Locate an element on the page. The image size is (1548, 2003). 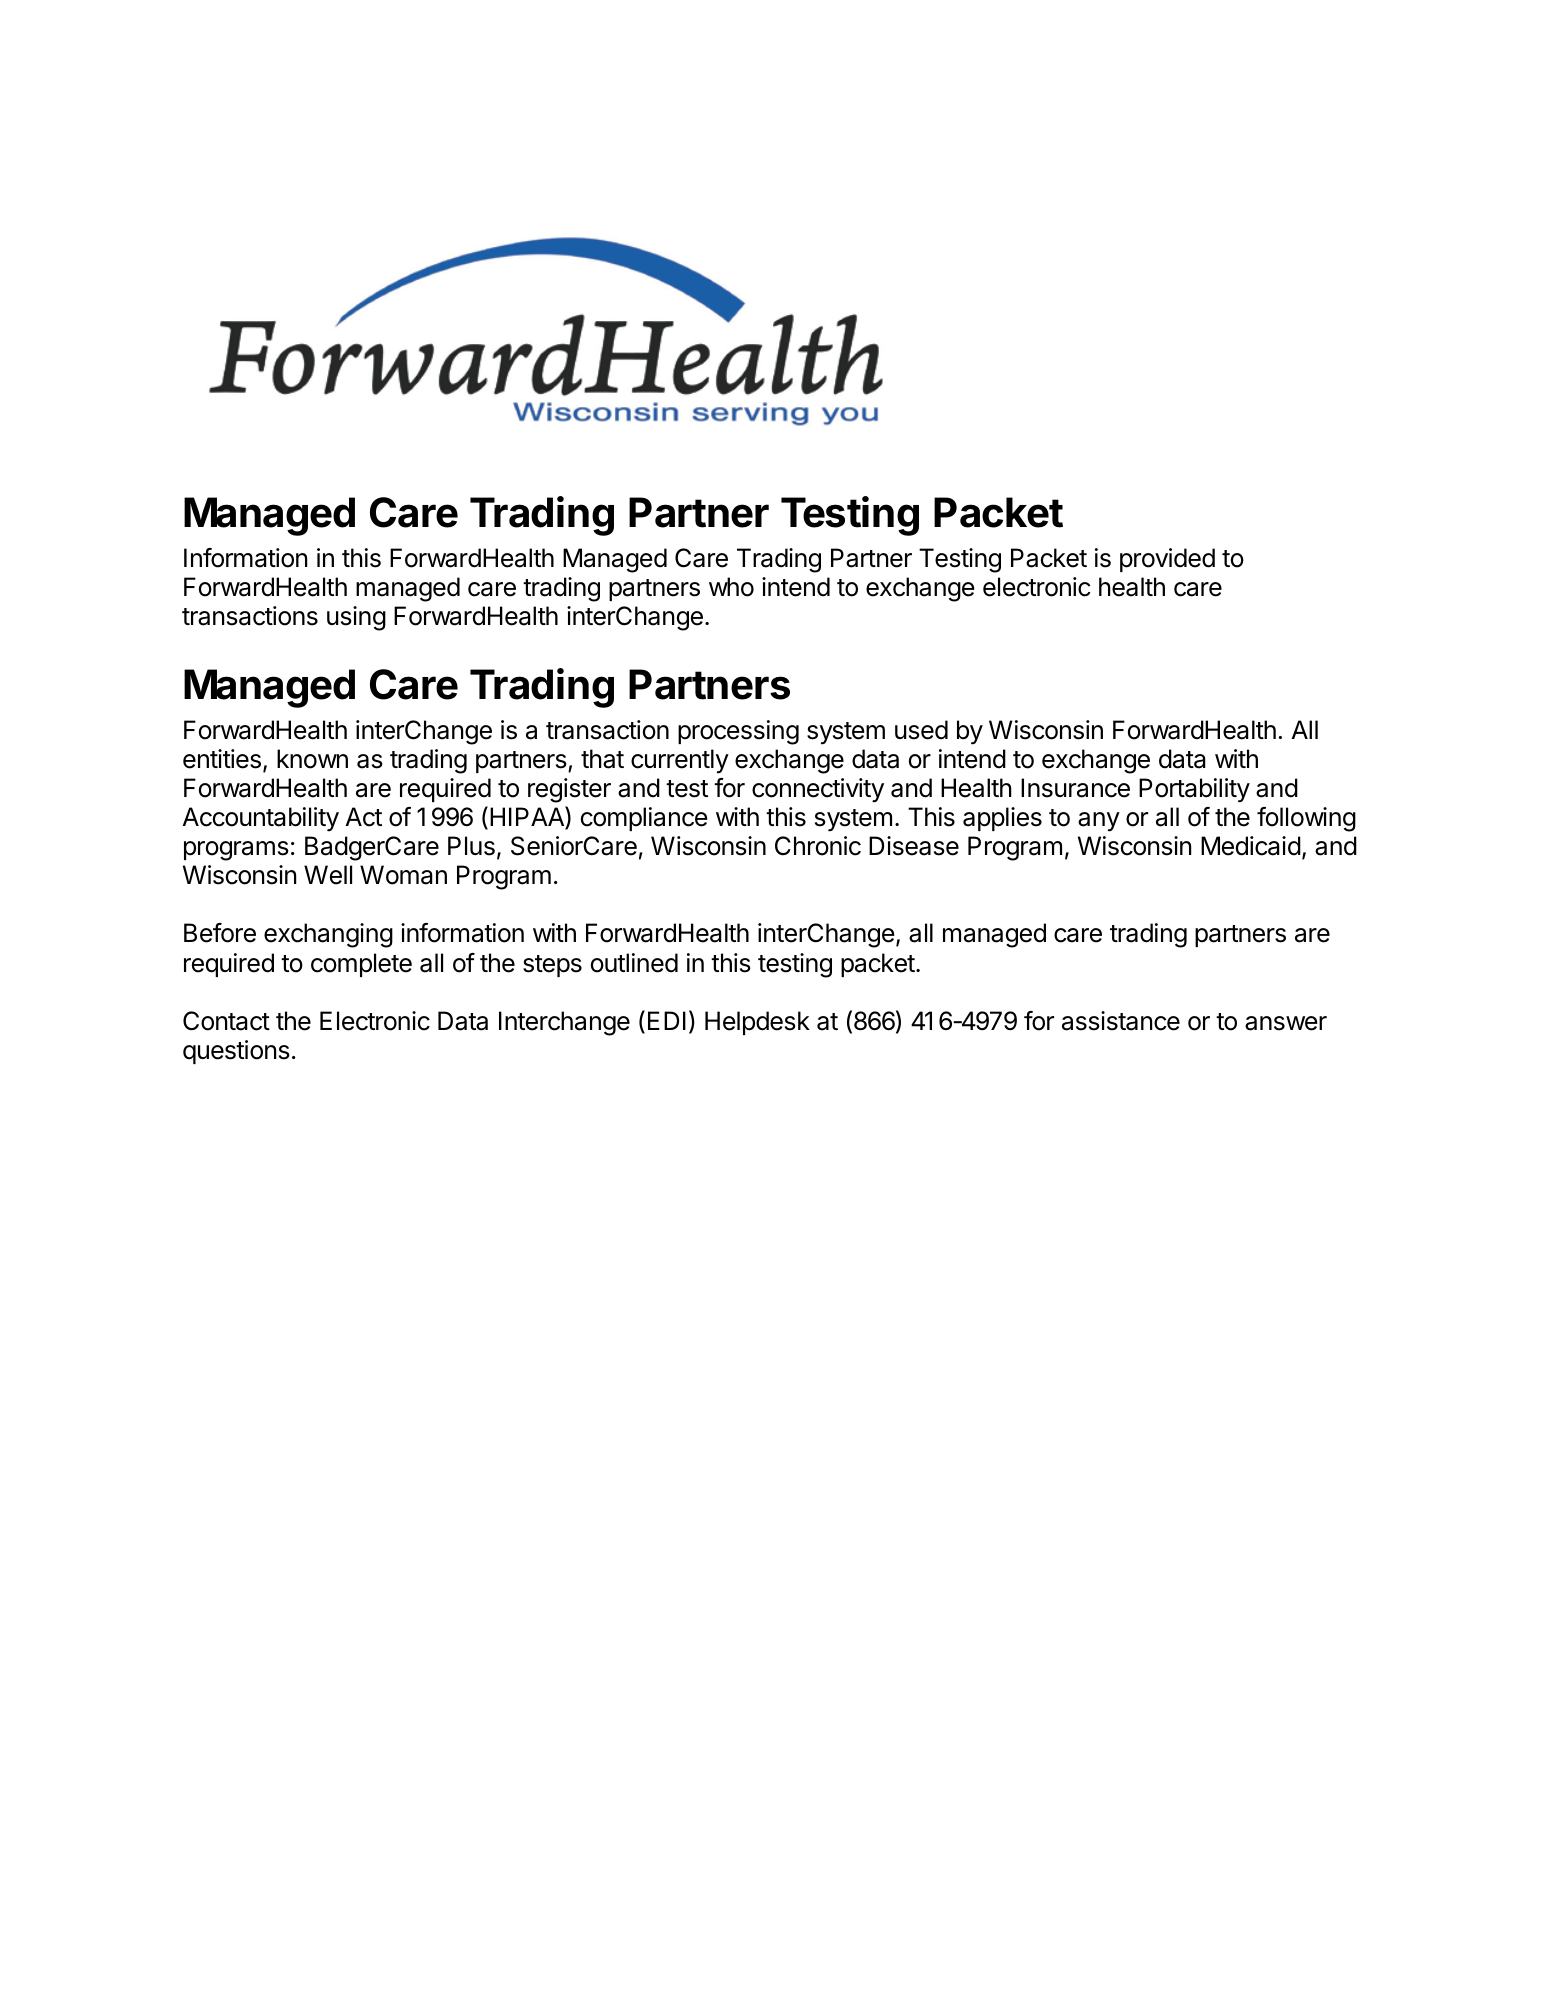
Medicaid is located at coordinates (1251, 846).
